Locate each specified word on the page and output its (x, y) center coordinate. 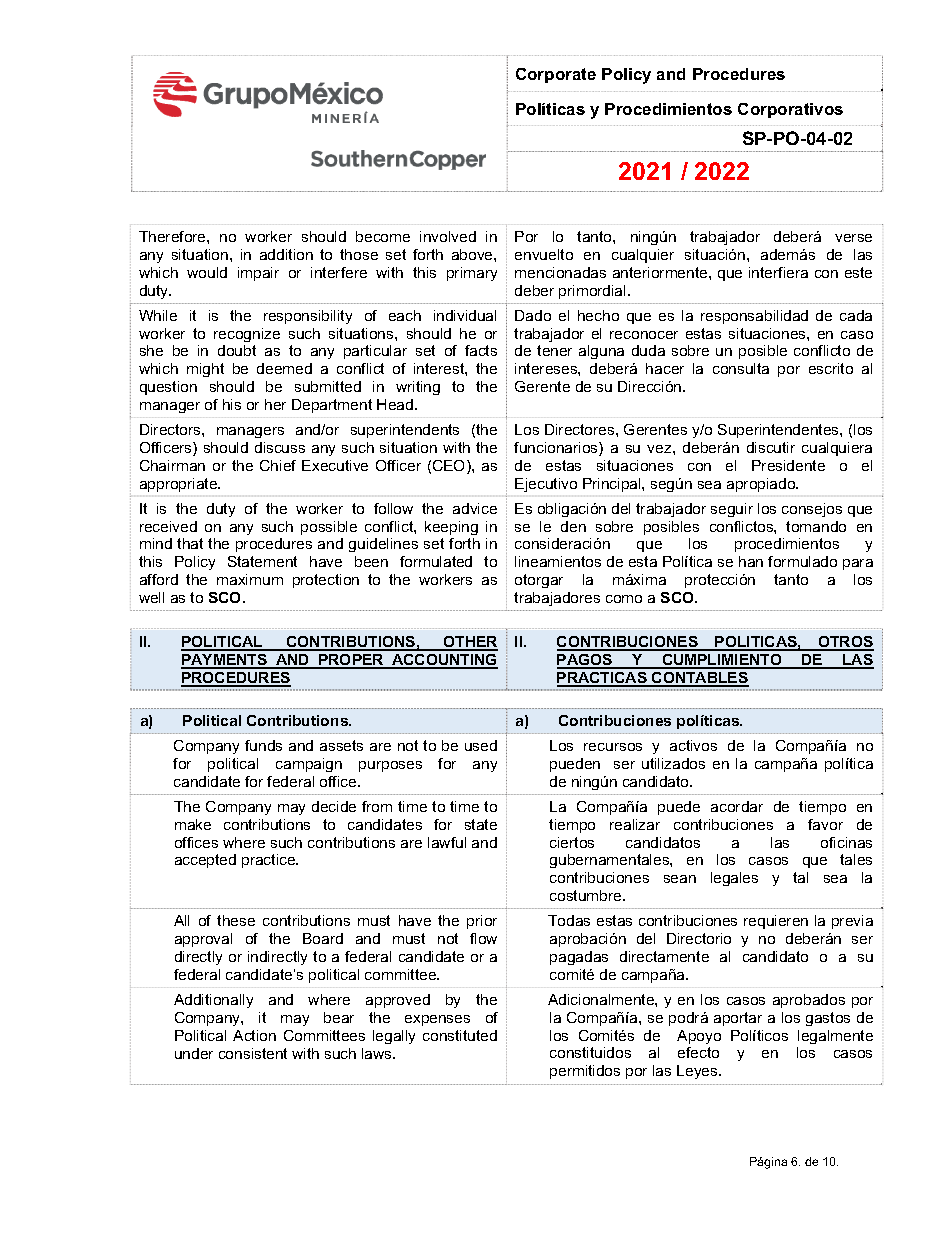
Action (254, 1035)
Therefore (173, 236)
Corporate (556, 75)
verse (853, 238)
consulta (741, 368)
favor (825, 824)
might (205, 370)
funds (263, 745)
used (481, 745)
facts (481, 350)
